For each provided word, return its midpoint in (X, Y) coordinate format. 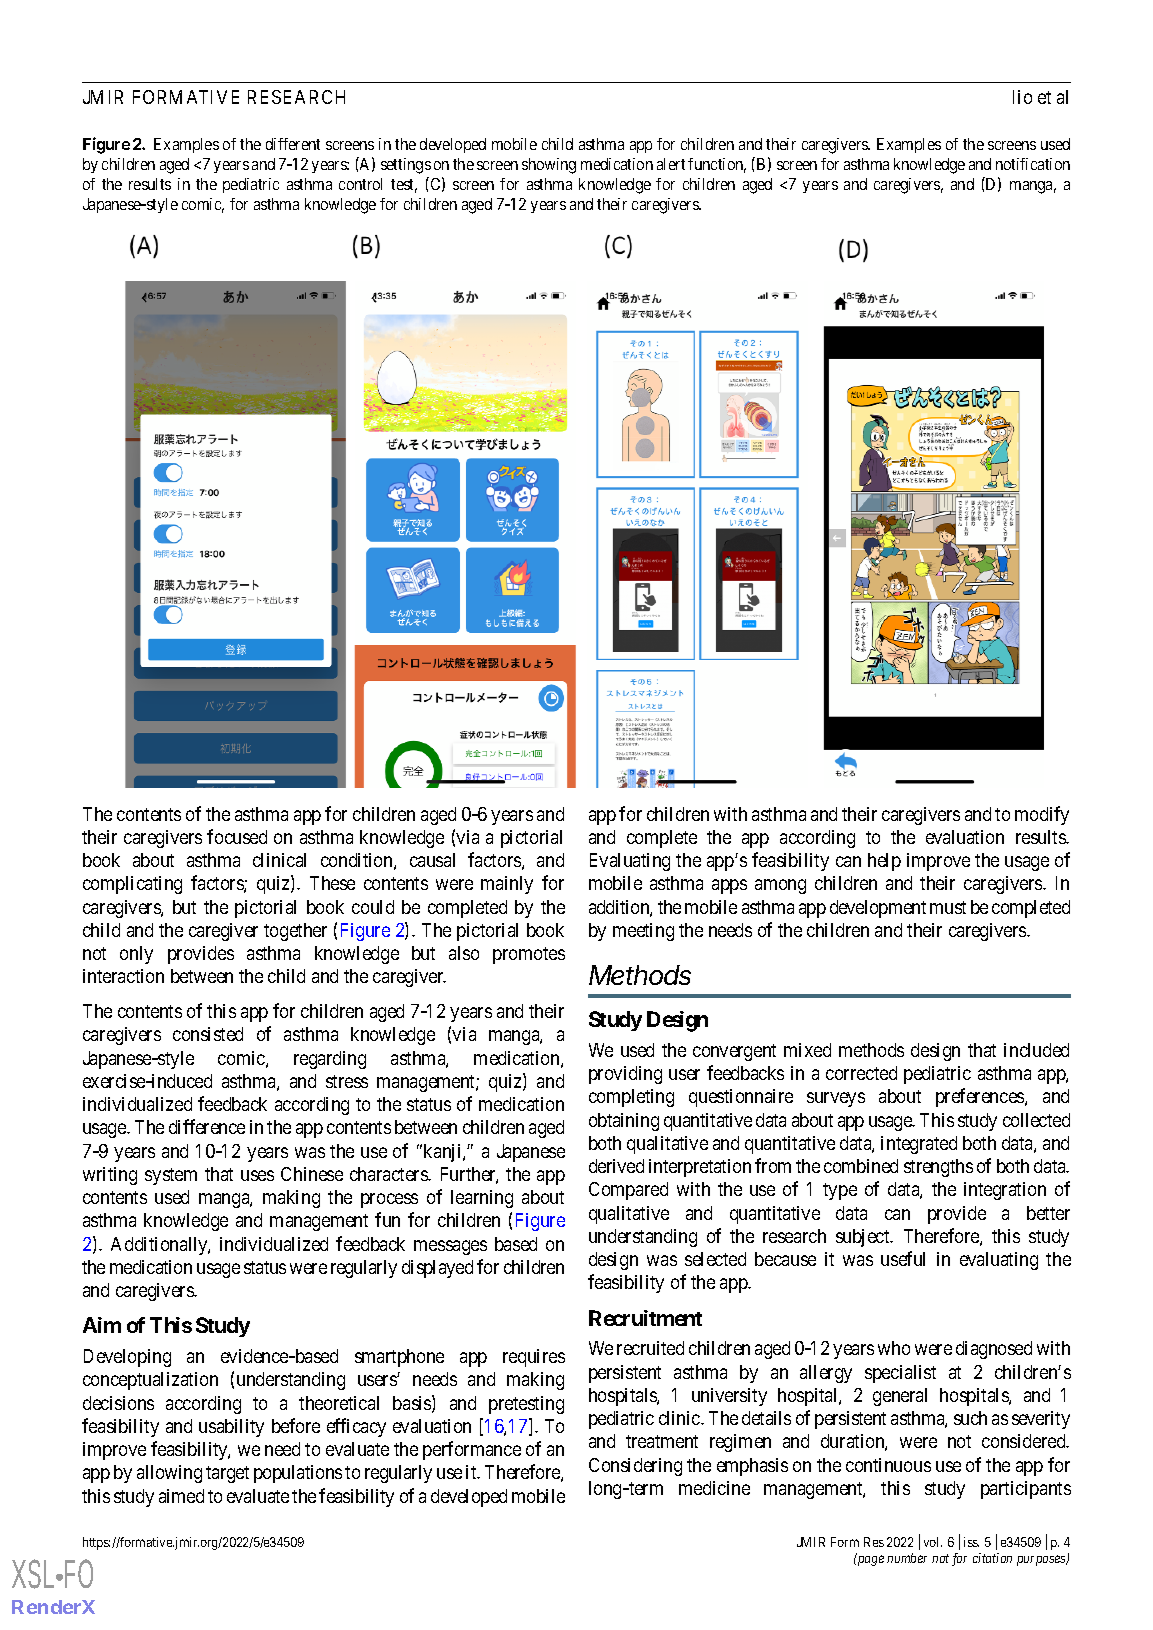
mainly (507, 885)
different (293, 144)
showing (549, 166)
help (884, 862)
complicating (132, 885)
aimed (181, 1496)
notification (1033, 164)
